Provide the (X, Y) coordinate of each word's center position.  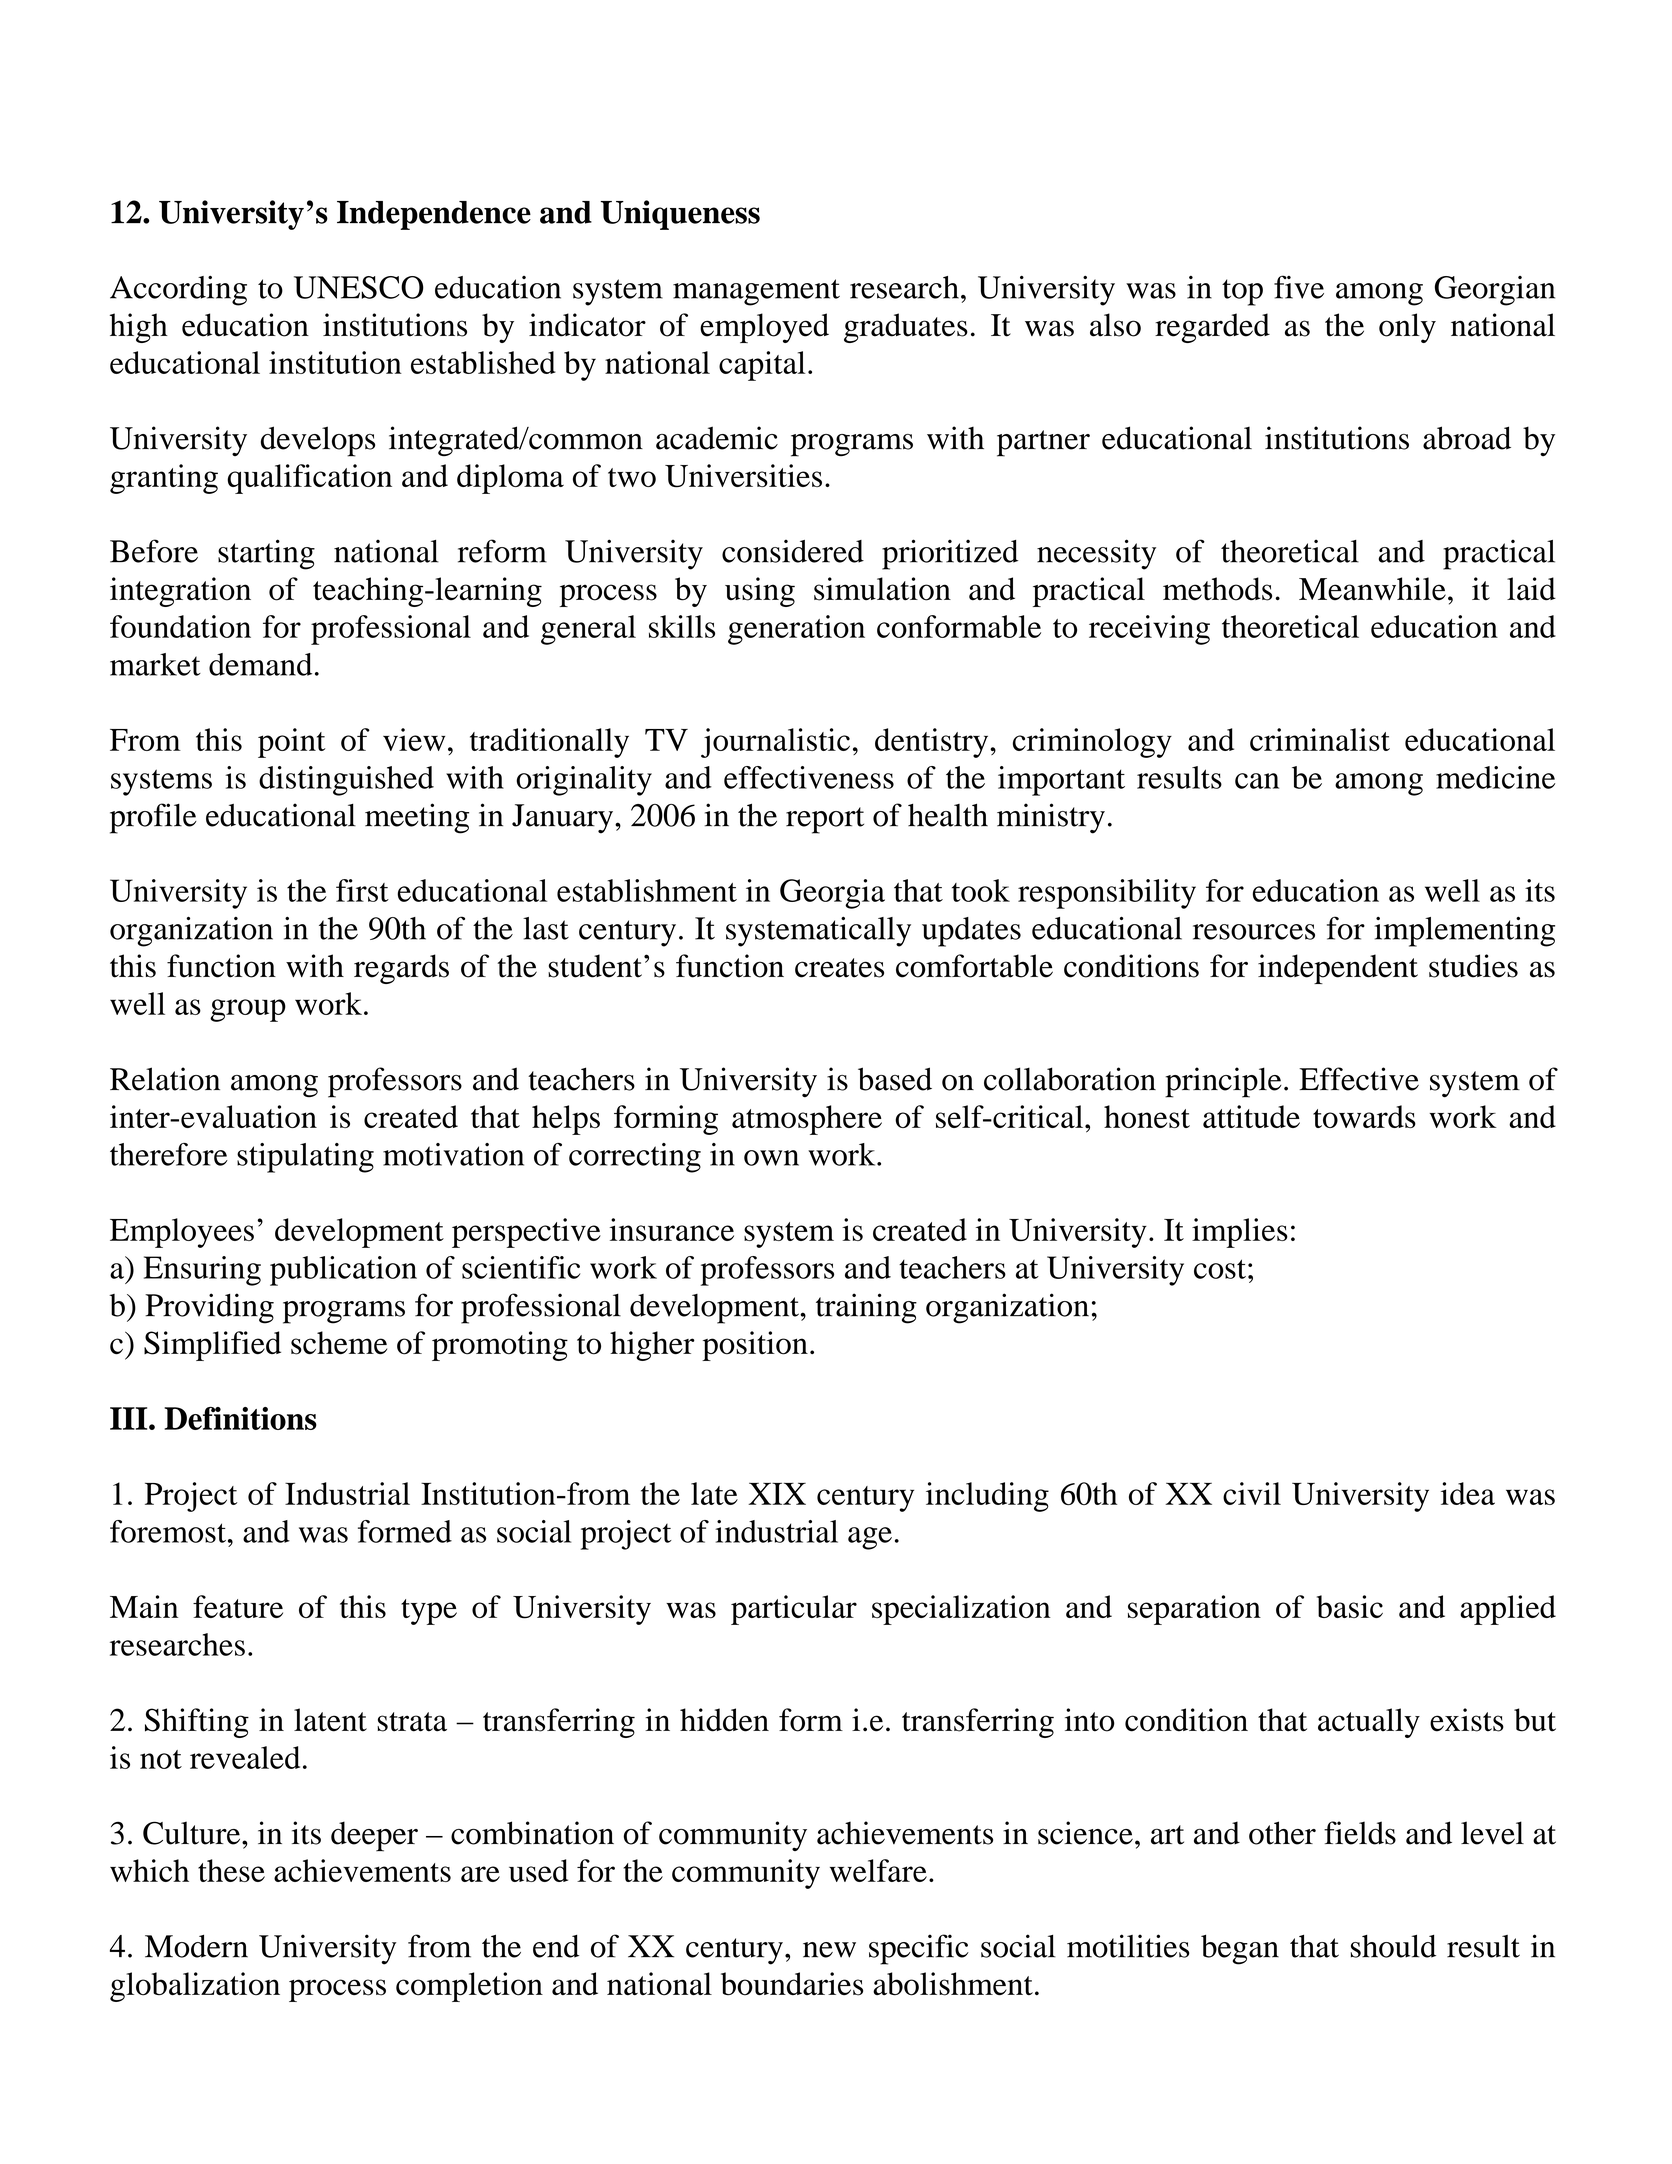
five (1299, 287)
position (755, 1346)
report (825, 820)
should (1393, 1946)
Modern (196, 1946)
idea (1468, 1493)
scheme (339, 1343)
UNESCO (359, 287)
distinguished (346, 781)
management (756, 292)
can (1257, 781)
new (829, 1950)
